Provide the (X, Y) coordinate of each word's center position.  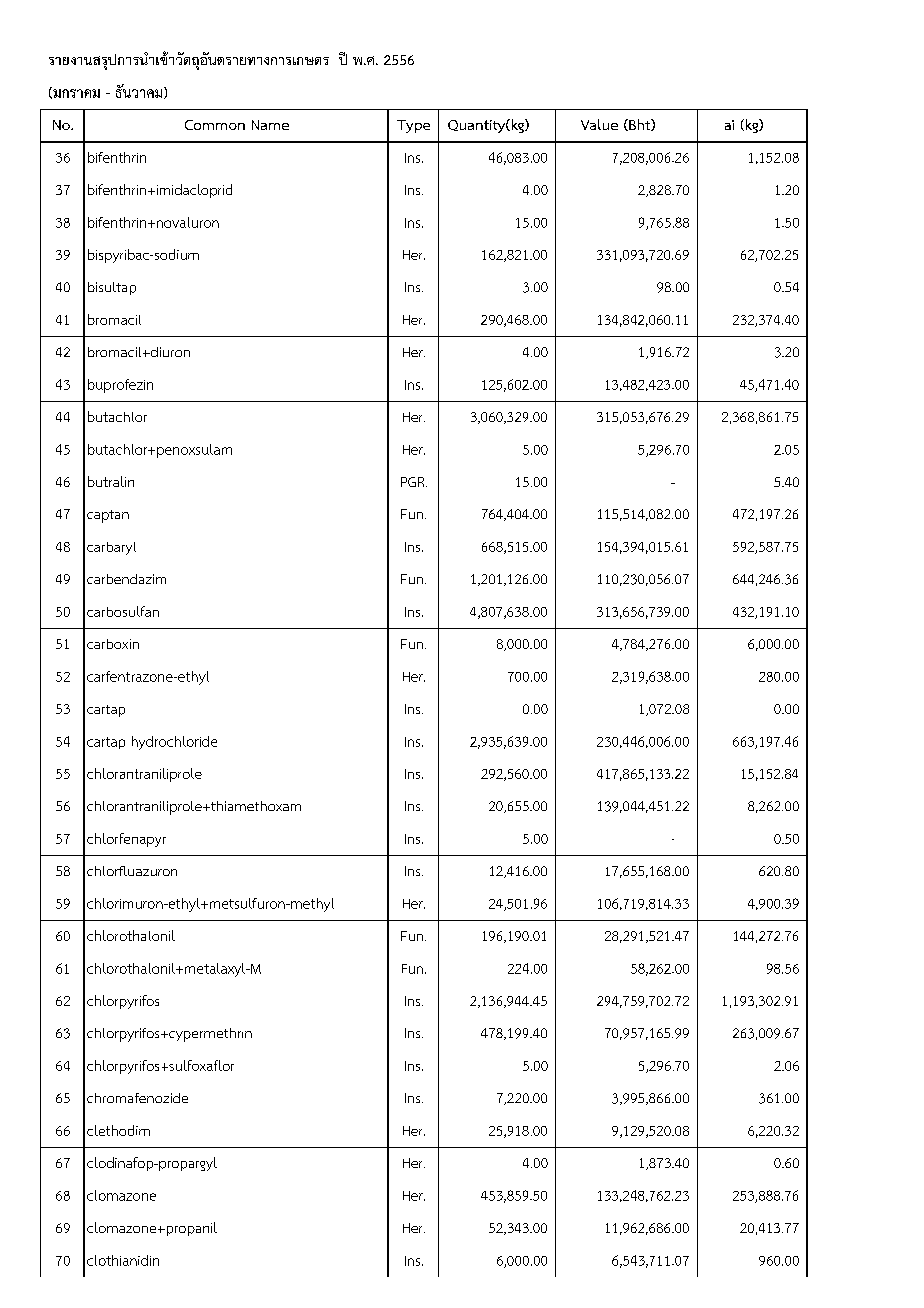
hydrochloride (174, 743)
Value (599, 124)
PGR (414, 482)
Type (413, 126)
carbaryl (111, 548)
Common (215, 125)
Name (270, 125)
